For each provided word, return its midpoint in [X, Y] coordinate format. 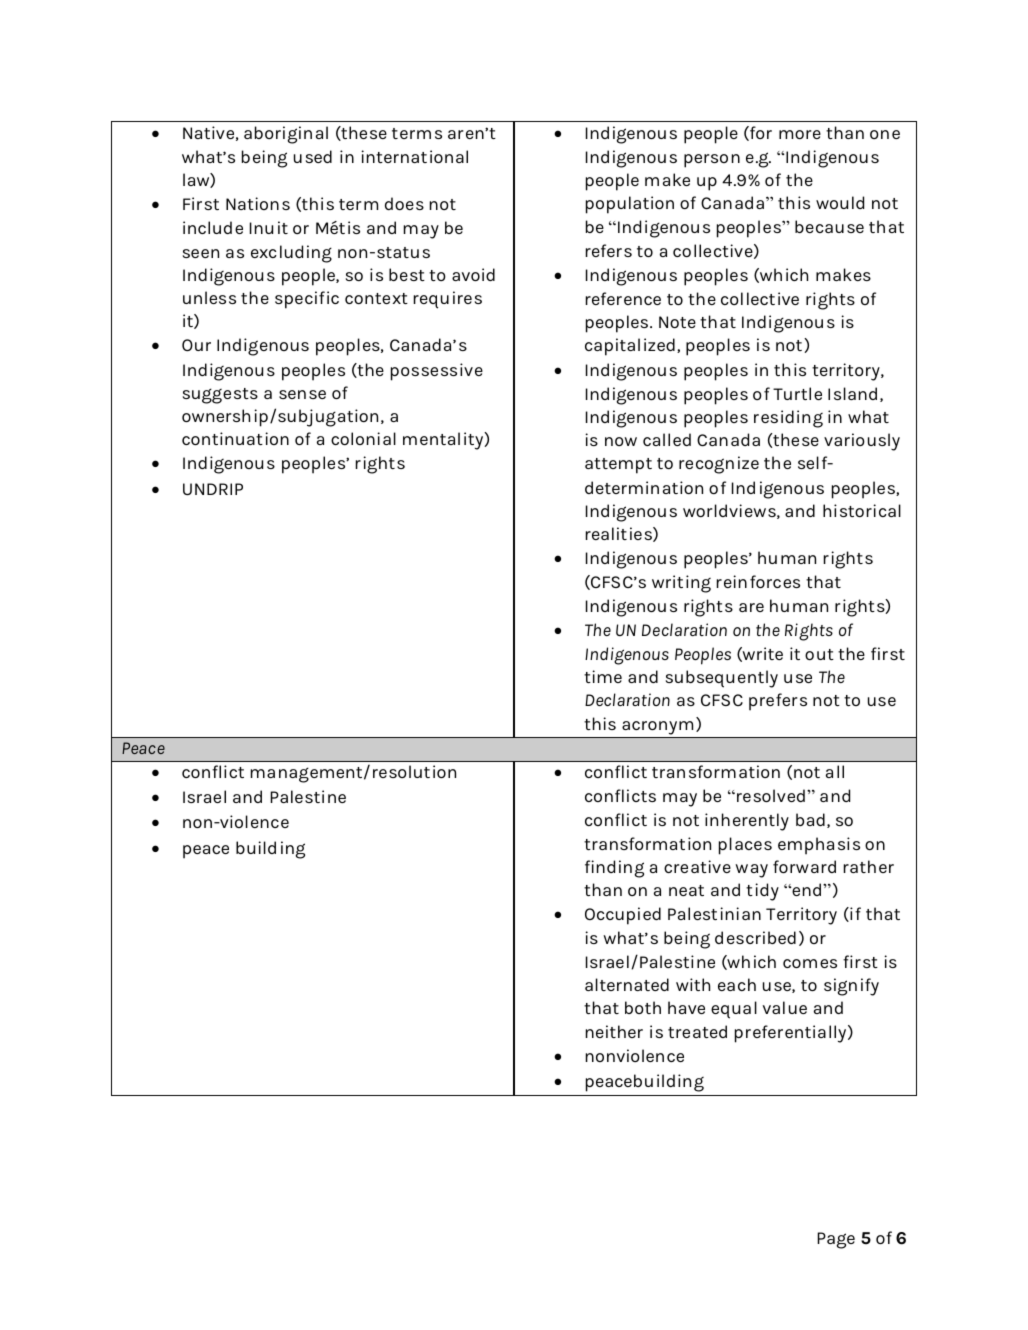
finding [614, 869]
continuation [235, 438]
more [800, 134]
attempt [618, 466]
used [313, 156]
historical [862, 510]
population [630, 205]
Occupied [623, 916]
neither [614, 1031]
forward [804, 866]
